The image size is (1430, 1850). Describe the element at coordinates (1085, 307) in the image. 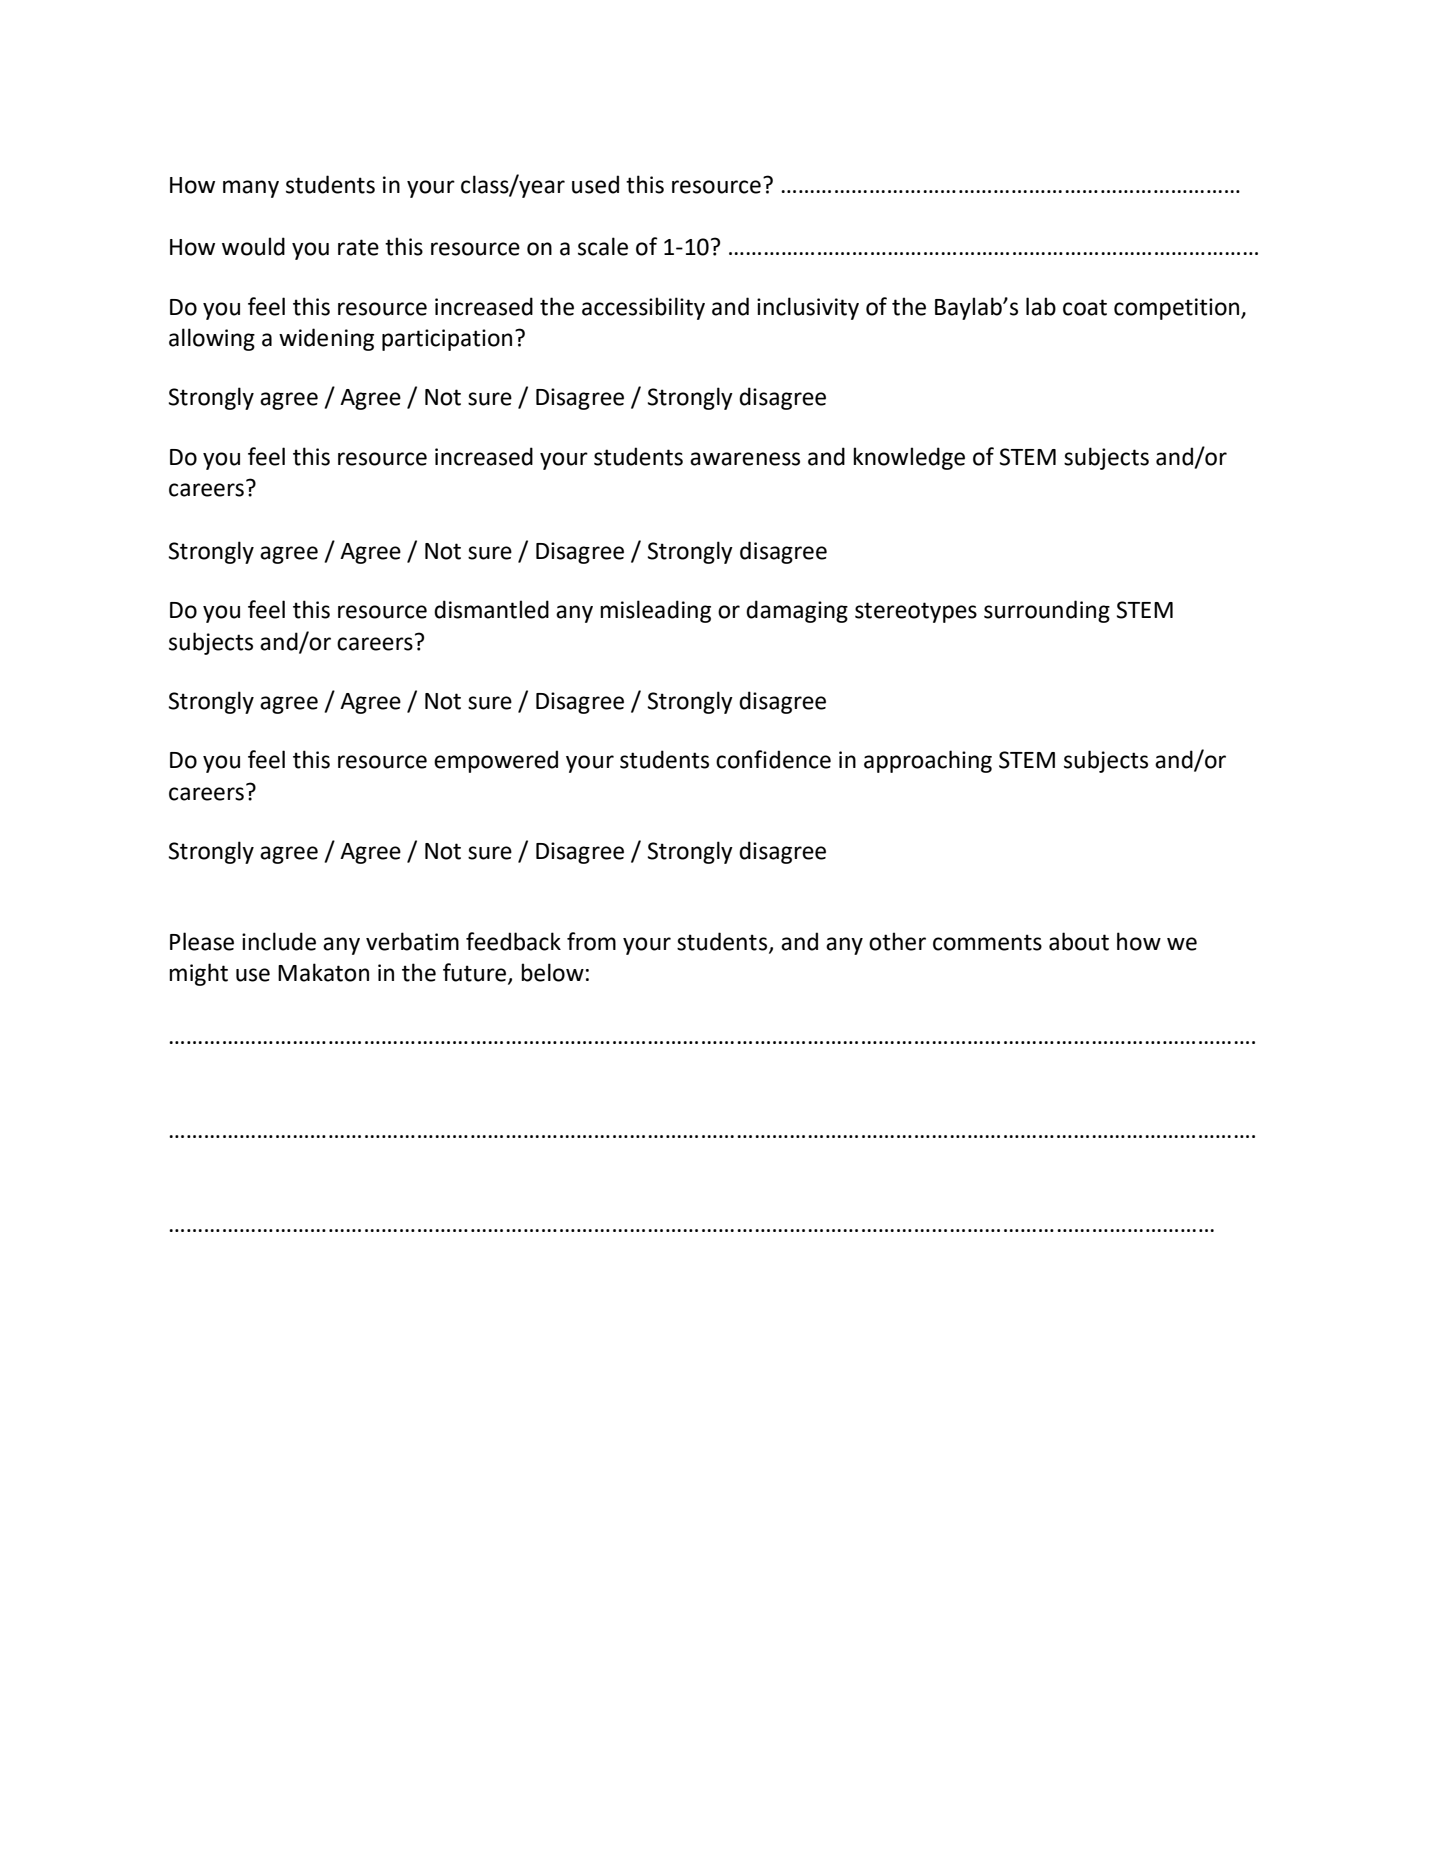

I see `coat` at that location.
